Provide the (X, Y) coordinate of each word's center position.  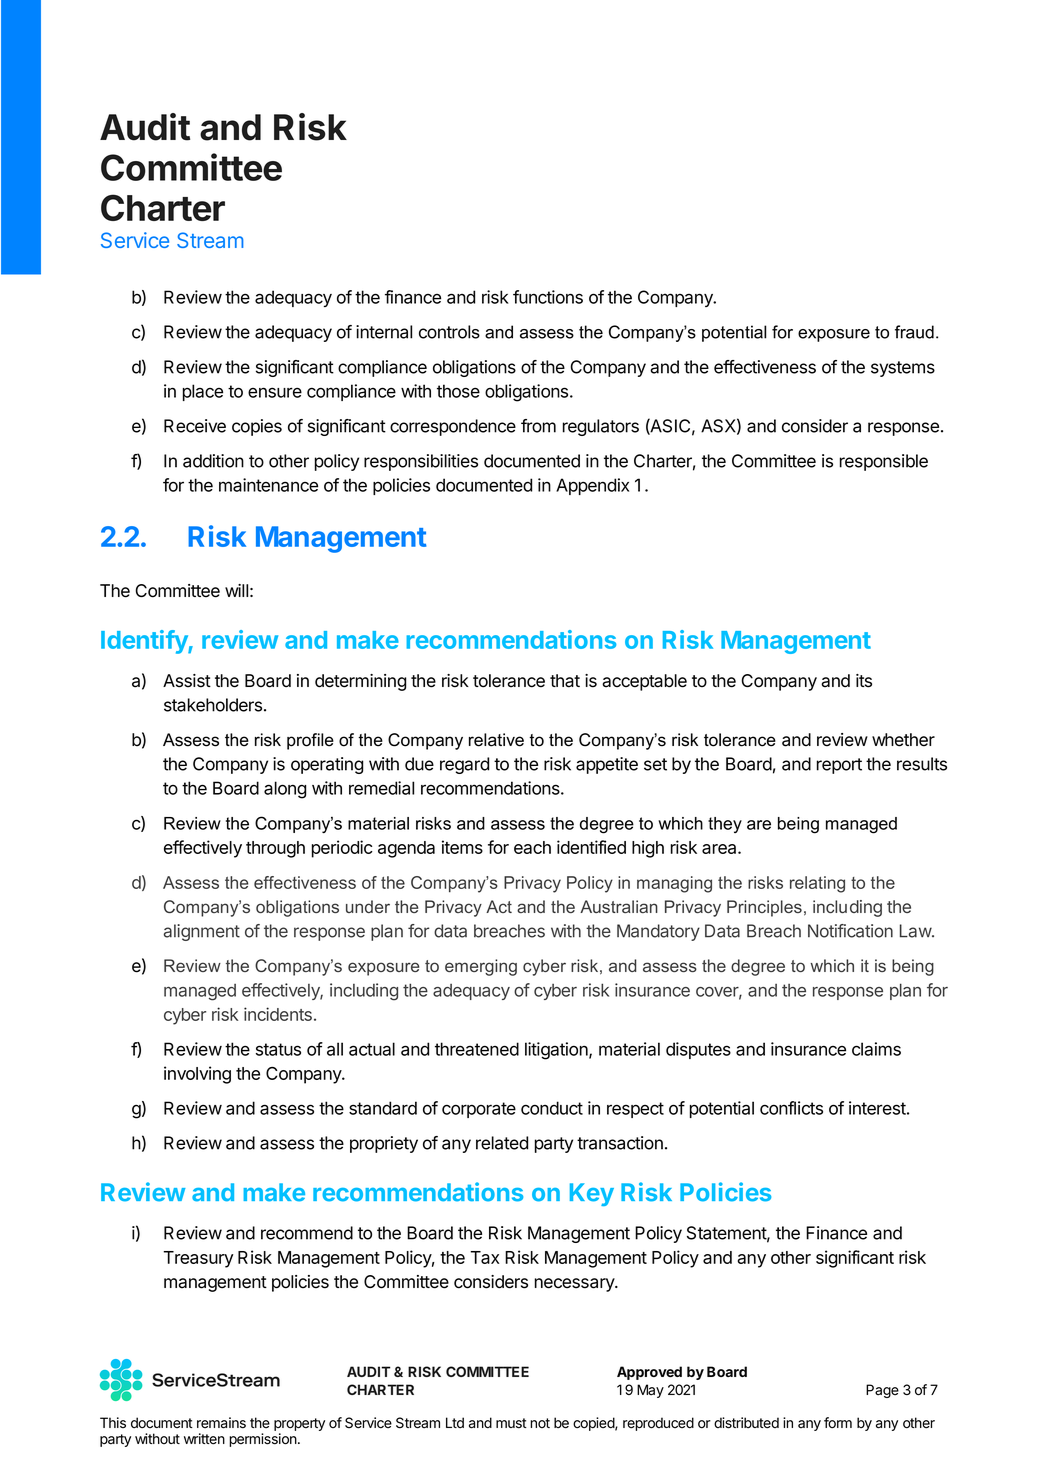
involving (197, 1075)
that (565, 681)
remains (221, 1423)
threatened (477, 1049)
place (203, 392)
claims (876, 1049)
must (511, 1423)
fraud (914, 332)
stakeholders (213, 705)
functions (548, 297)
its (864, 681)
